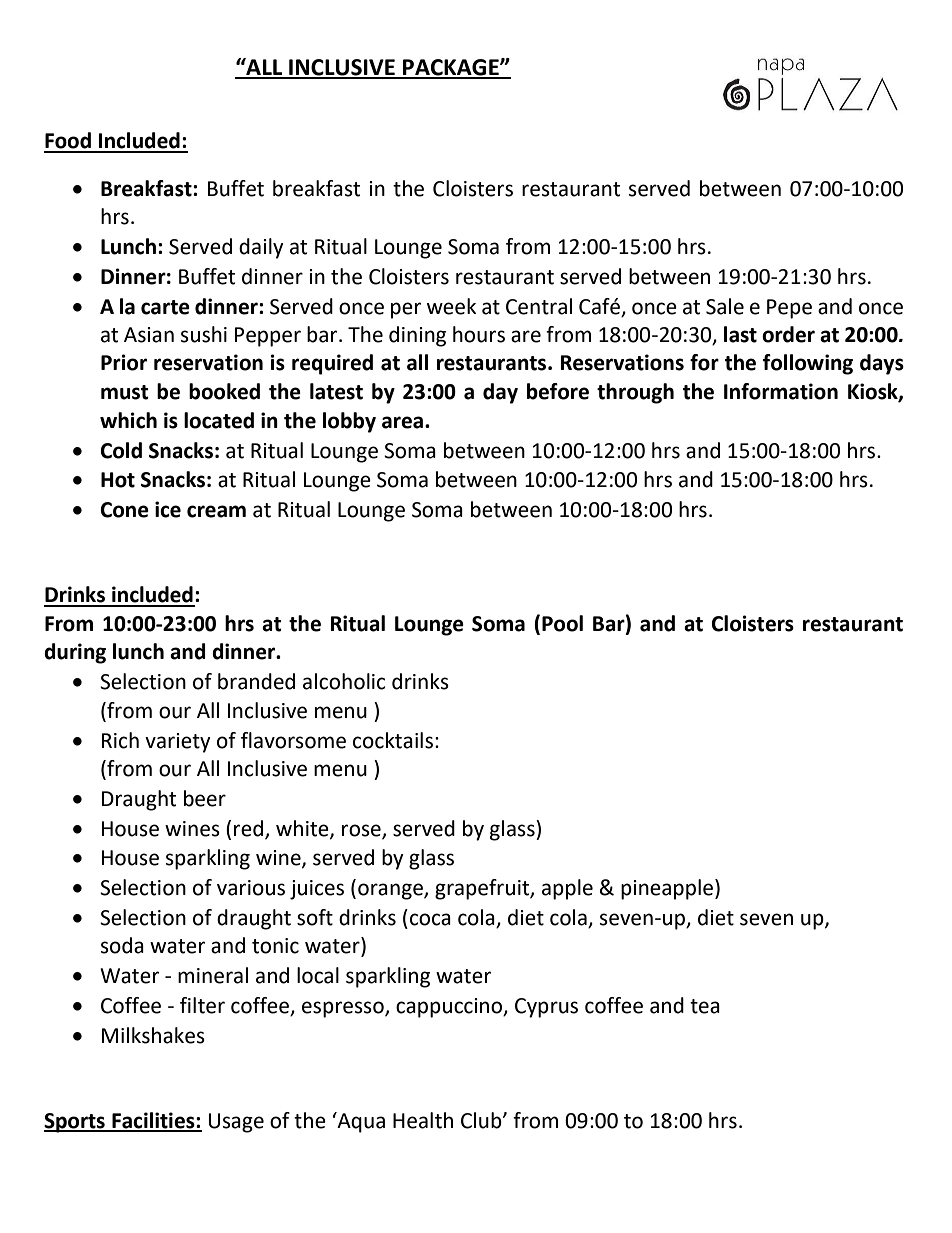  Describe the element at coordinates (362, 831) in the document. I see `rose` at that location.
